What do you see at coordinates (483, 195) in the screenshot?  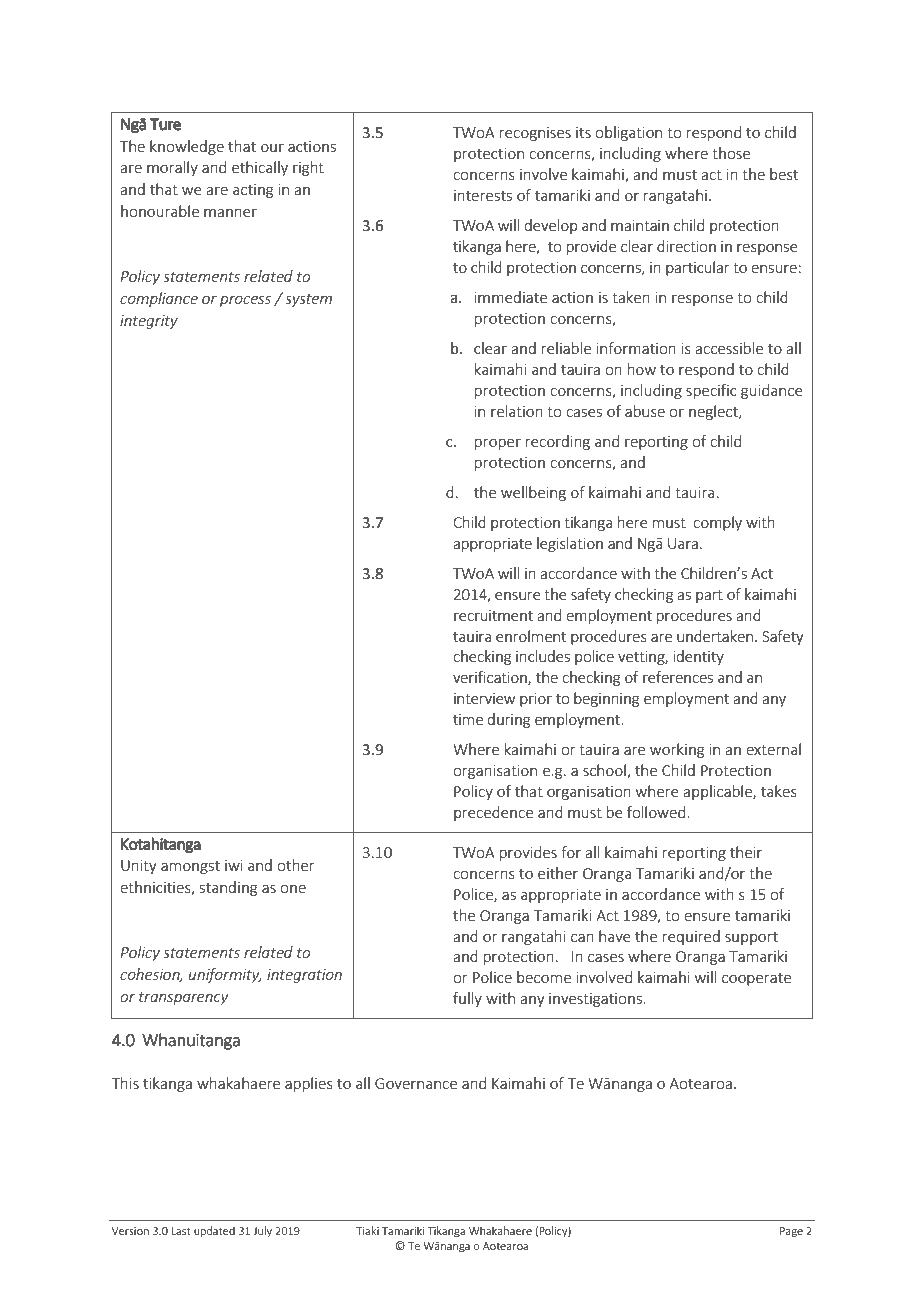 I see `interests` at bounding box center [483, 195].
